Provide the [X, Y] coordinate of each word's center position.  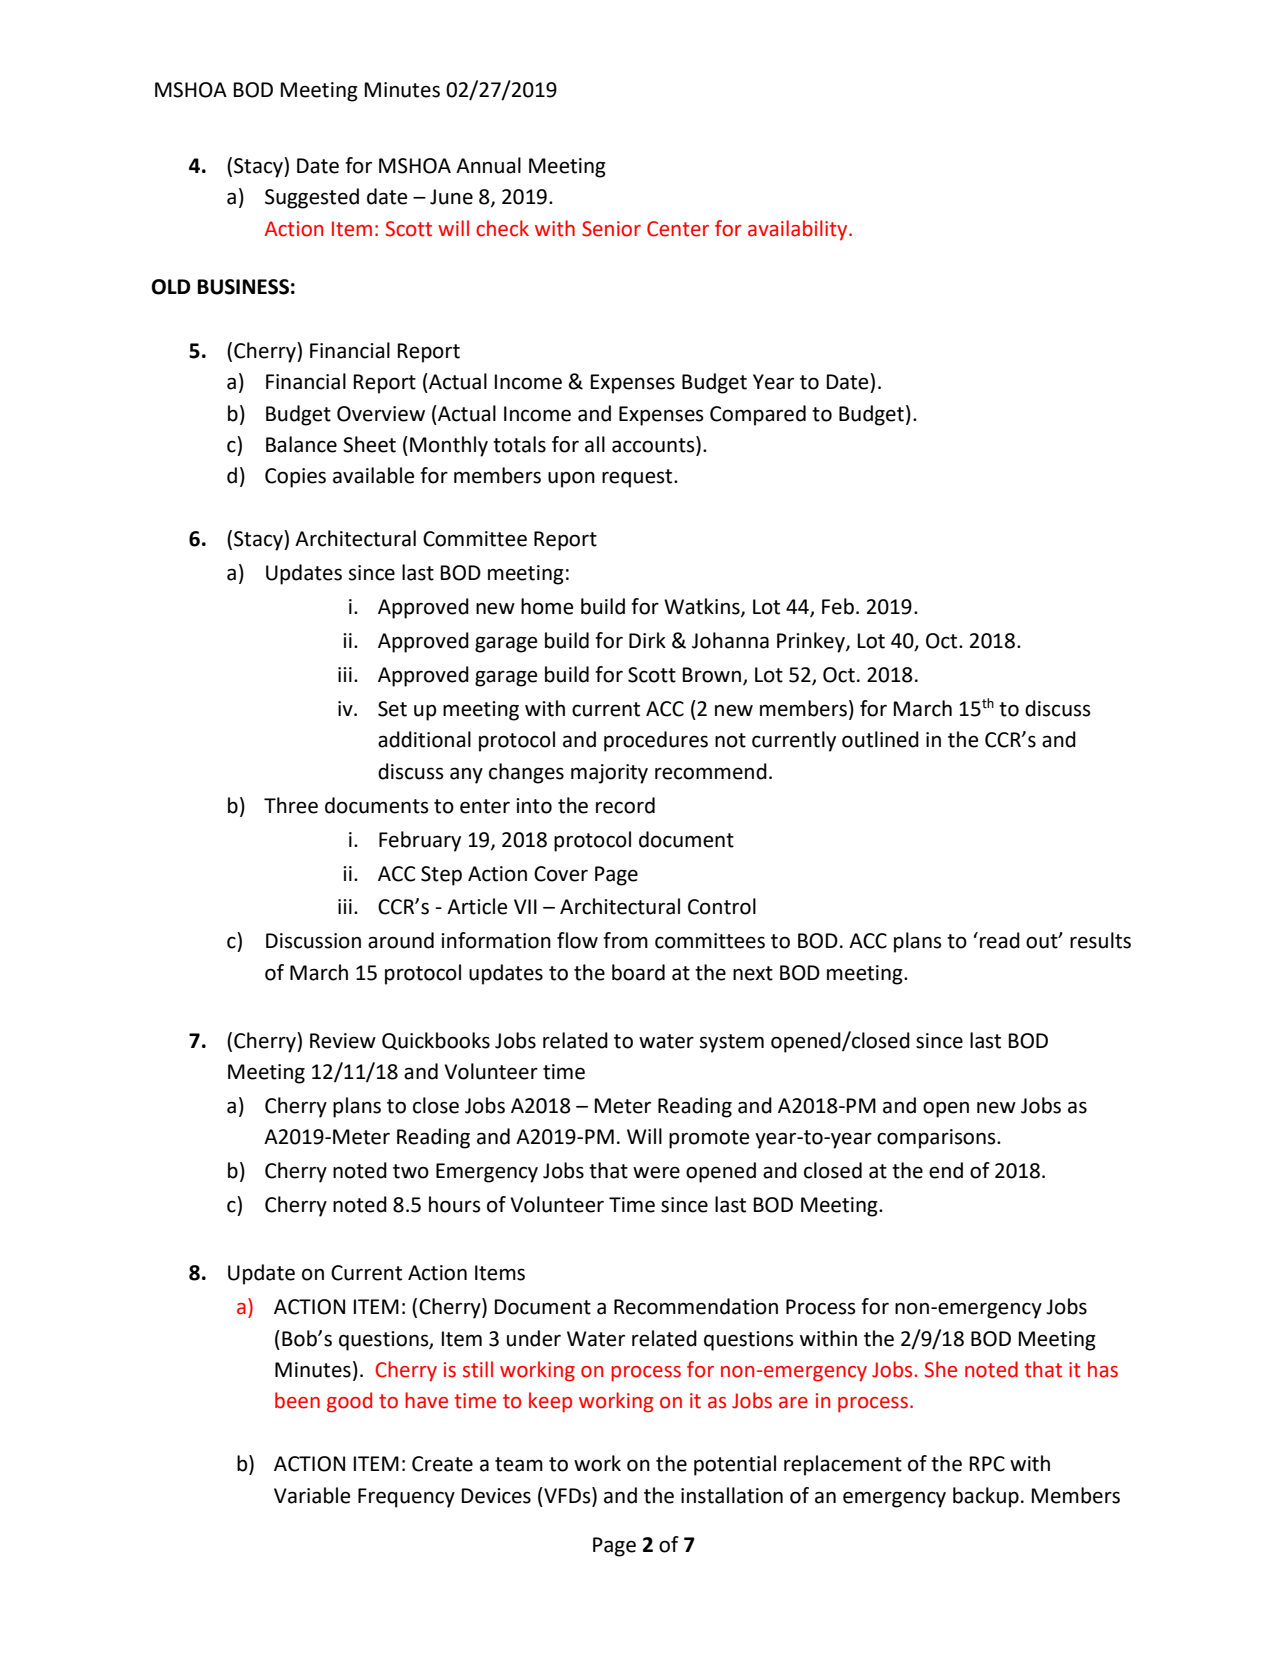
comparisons [937, 1139]
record [625, 805]
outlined [880, 739]
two [411, 1171]
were [656, 1172]
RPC [987, 1464]
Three [291, 805]
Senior [611, 229]
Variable [312, 1495]
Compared [758, 415]
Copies [295, 478]
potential [735, 1465]
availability [799, 230]
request [638, 478]
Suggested [312, 198]
